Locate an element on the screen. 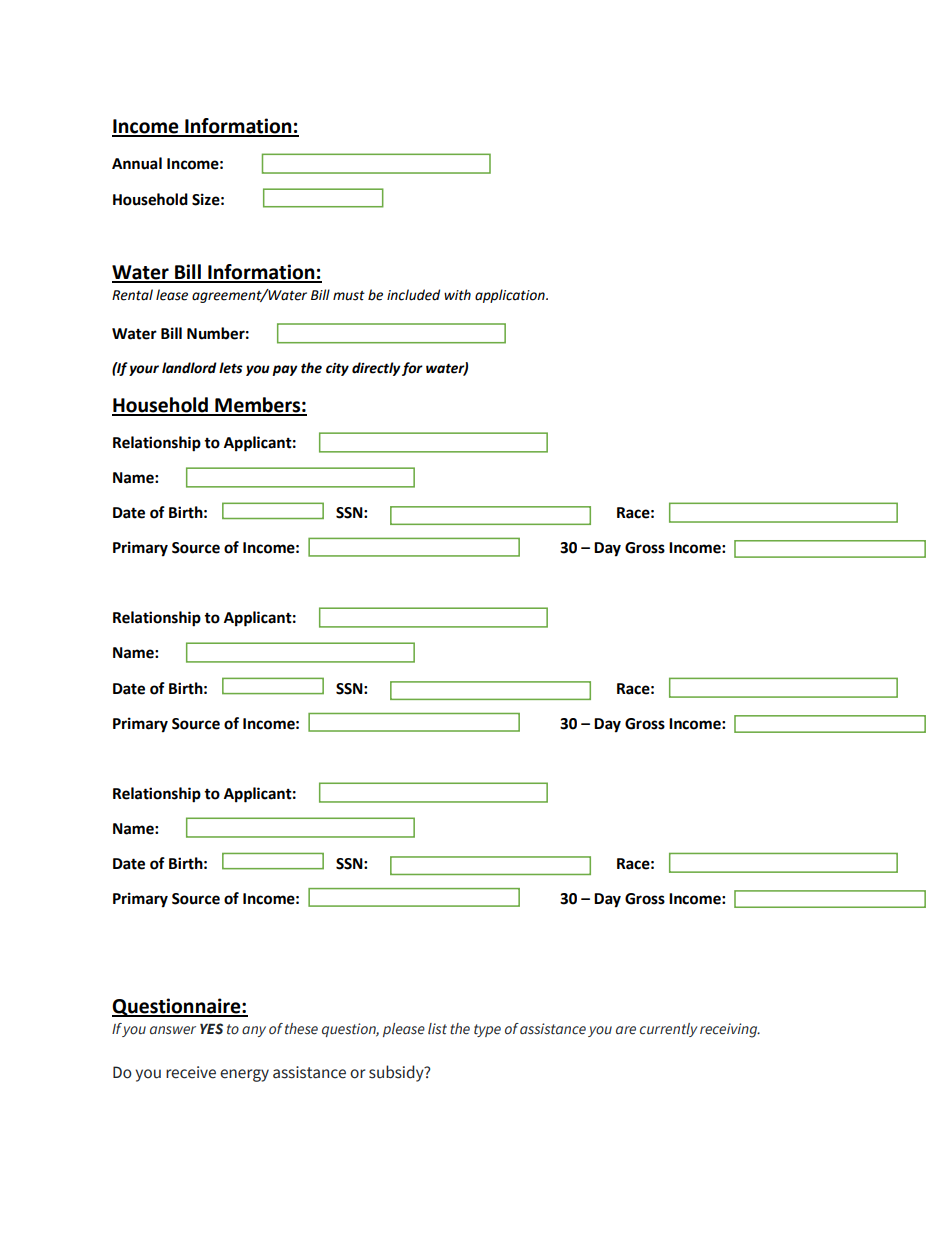 Image resolution: width=952 pixels, height=1233 pixels. directly is located at coordinates (376, 369).
